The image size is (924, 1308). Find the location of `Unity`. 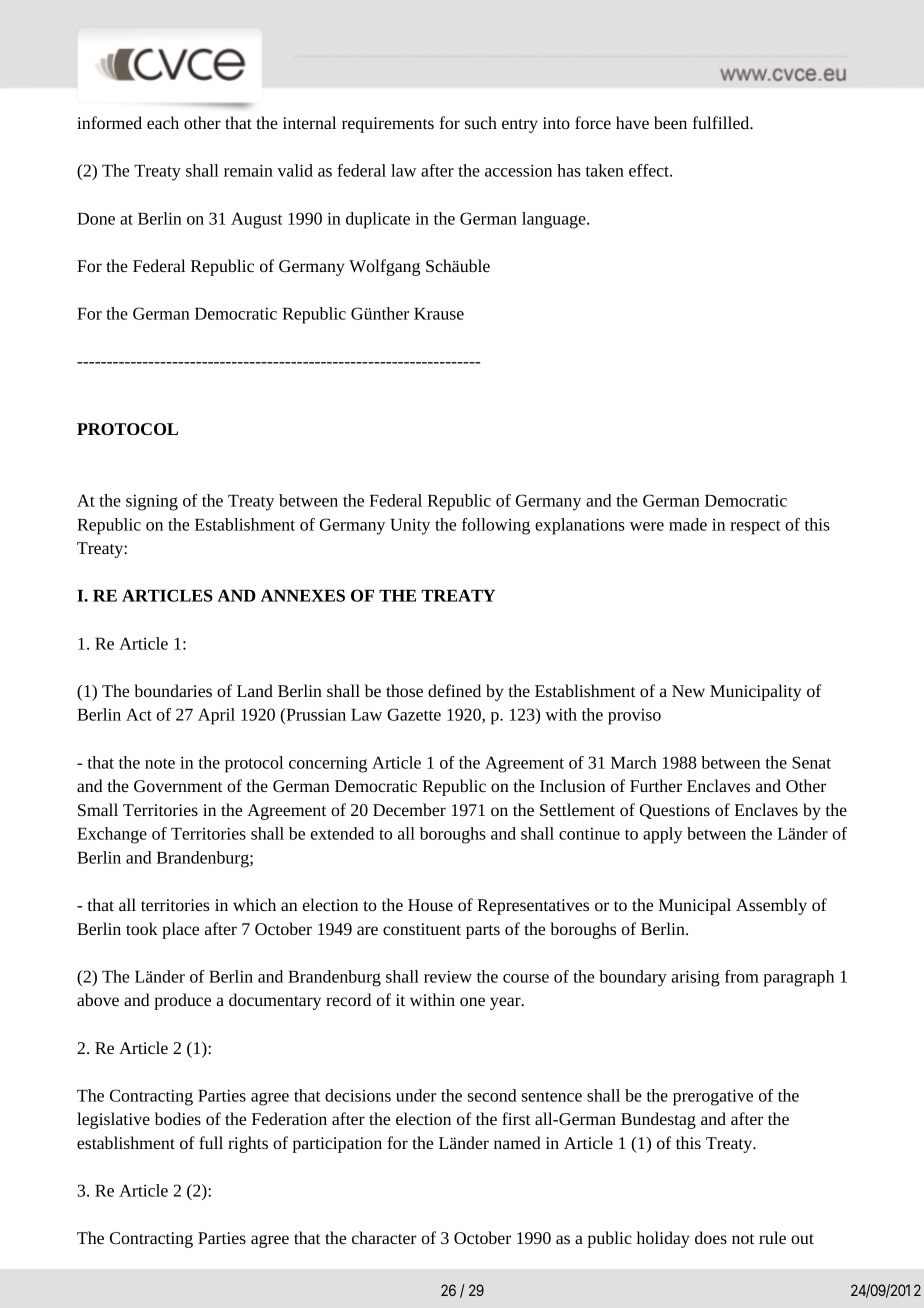

Unity is located at coordinates (410, 527).
